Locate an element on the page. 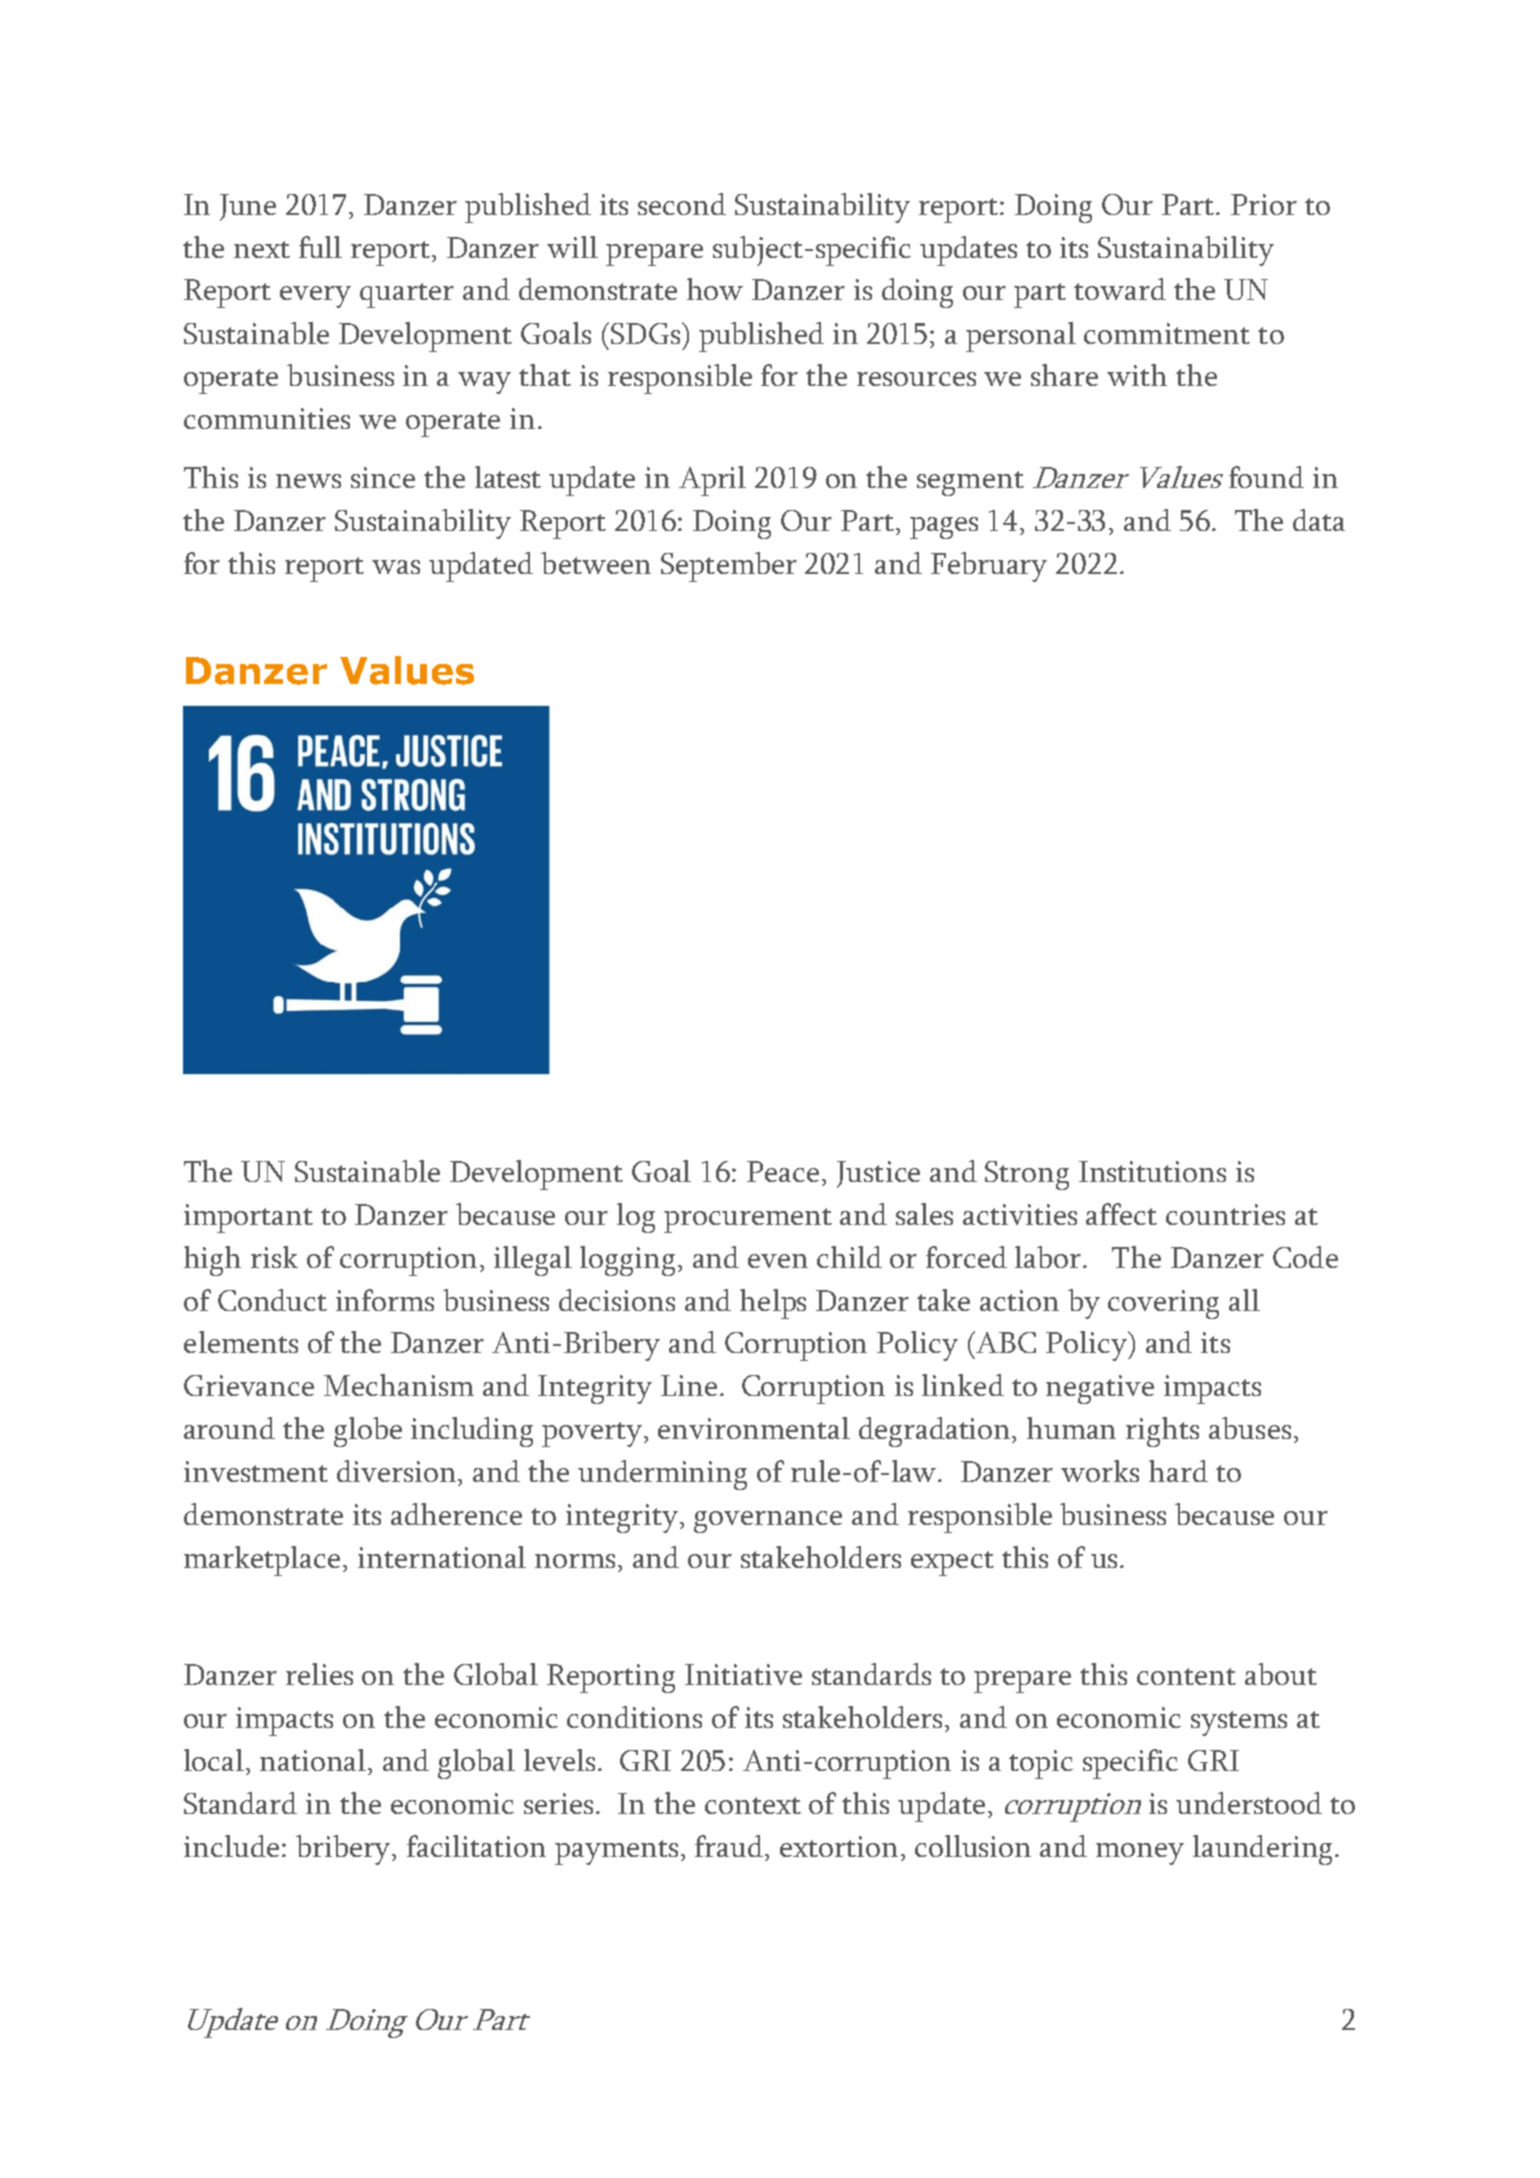  toward is located at coordinates (1120, 289).
